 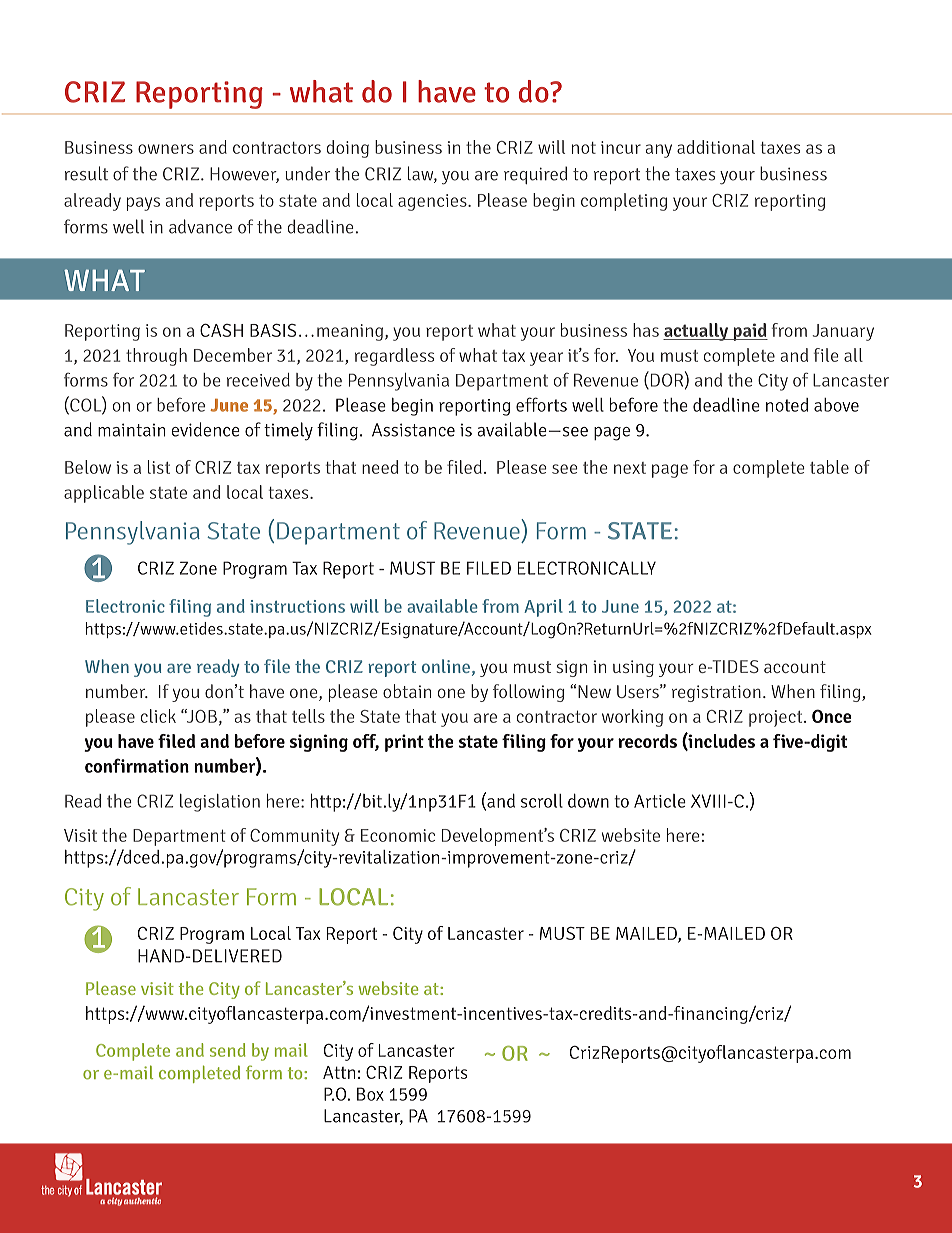 What do you see at coordinates (446, 666) in the page?
I see `online` at bounding box center [446, 666].
